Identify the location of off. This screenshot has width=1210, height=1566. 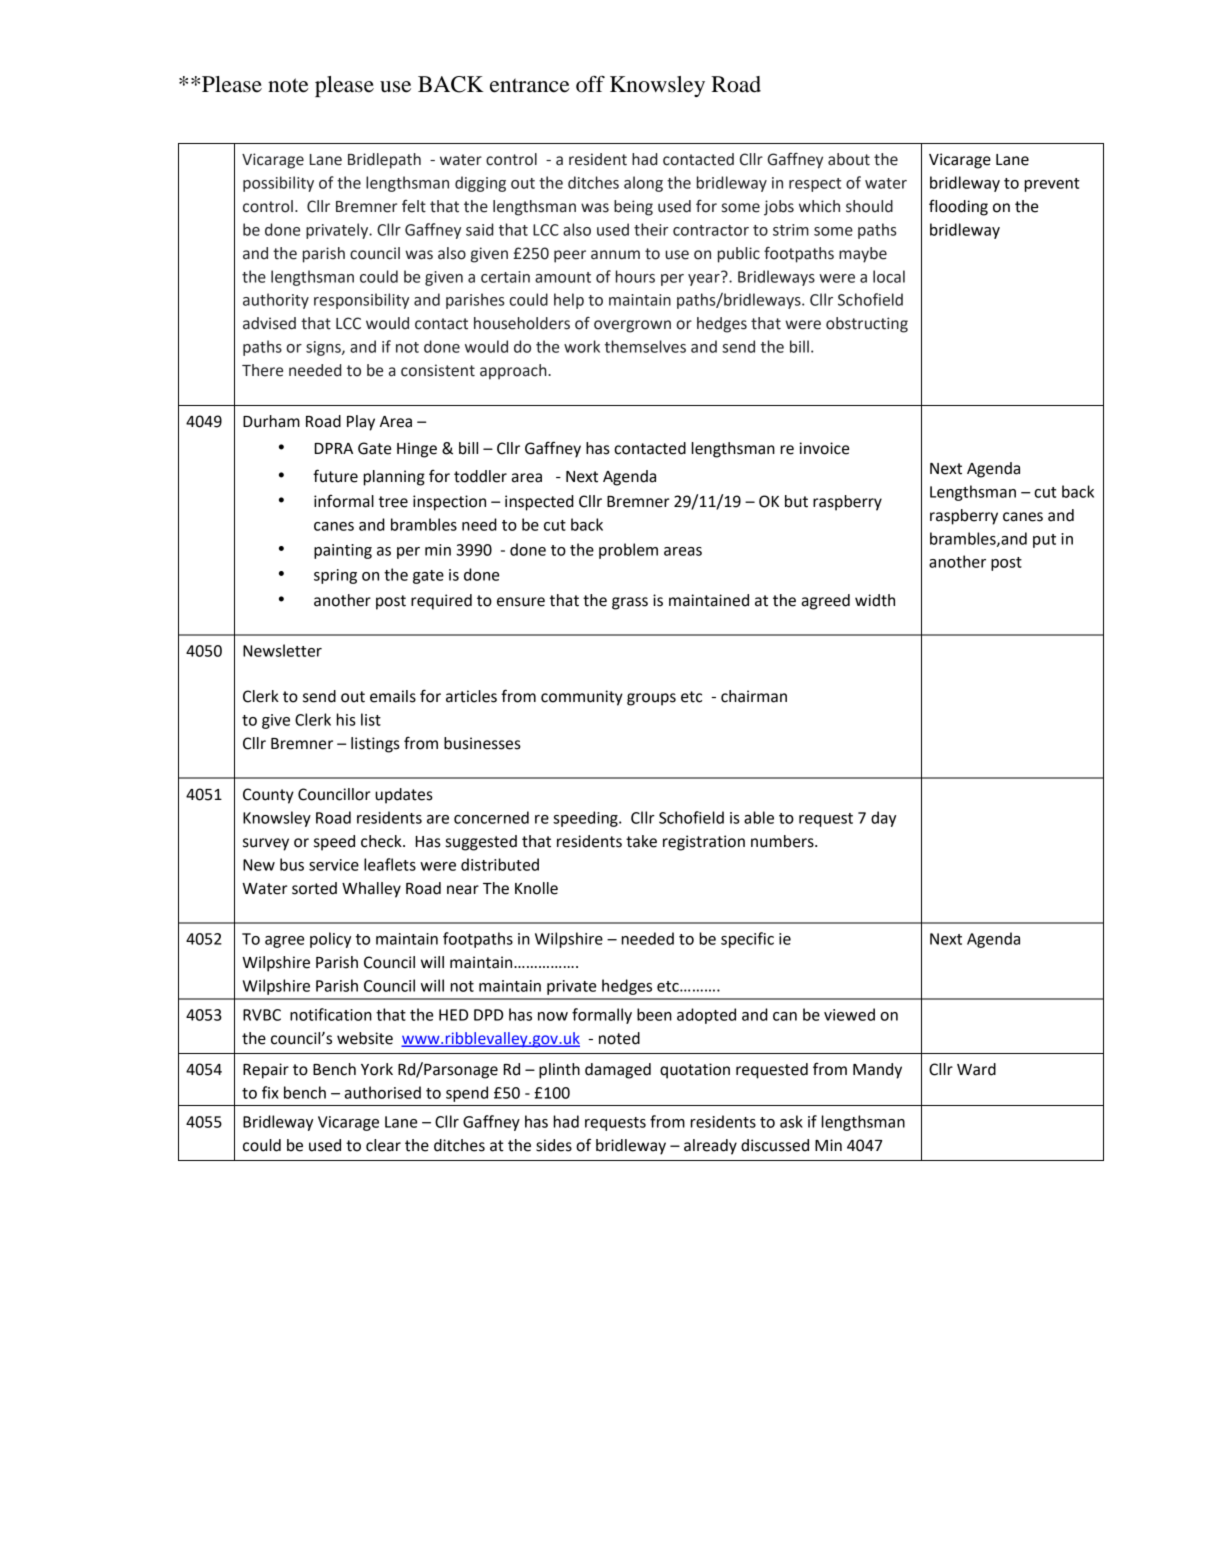
(590, 84).
